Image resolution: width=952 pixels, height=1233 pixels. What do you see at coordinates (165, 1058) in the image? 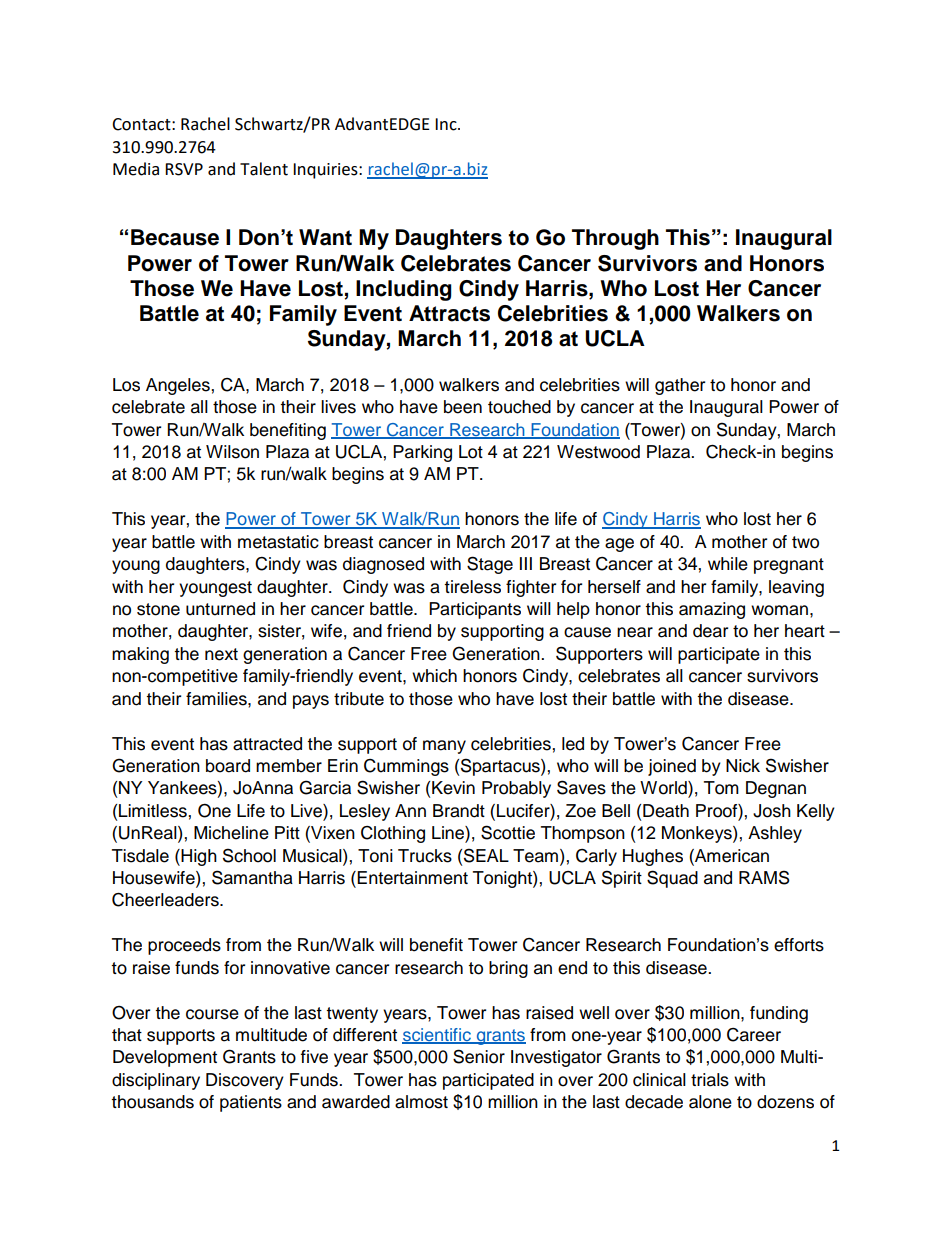
I see `Development` at bounding box center [165, 1058].
